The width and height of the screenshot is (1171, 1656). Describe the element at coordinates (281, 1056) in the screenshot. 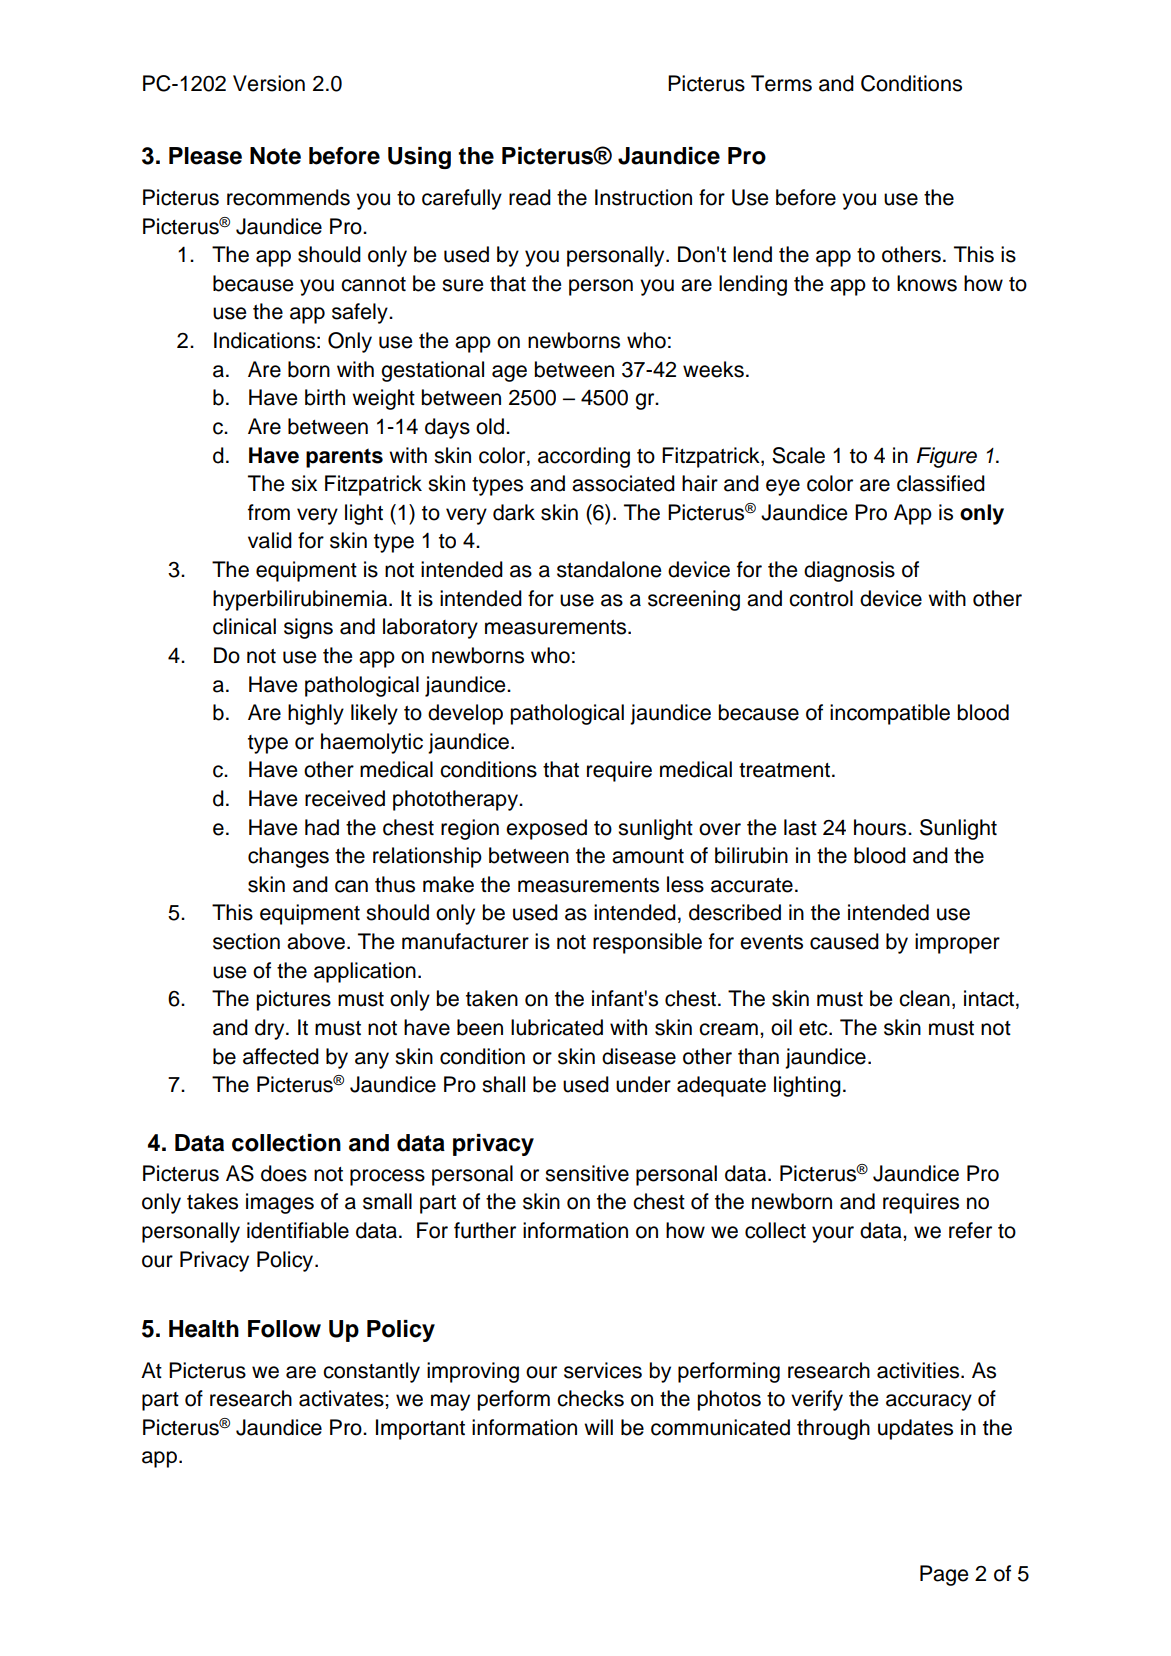

I see `affected` at that location.
